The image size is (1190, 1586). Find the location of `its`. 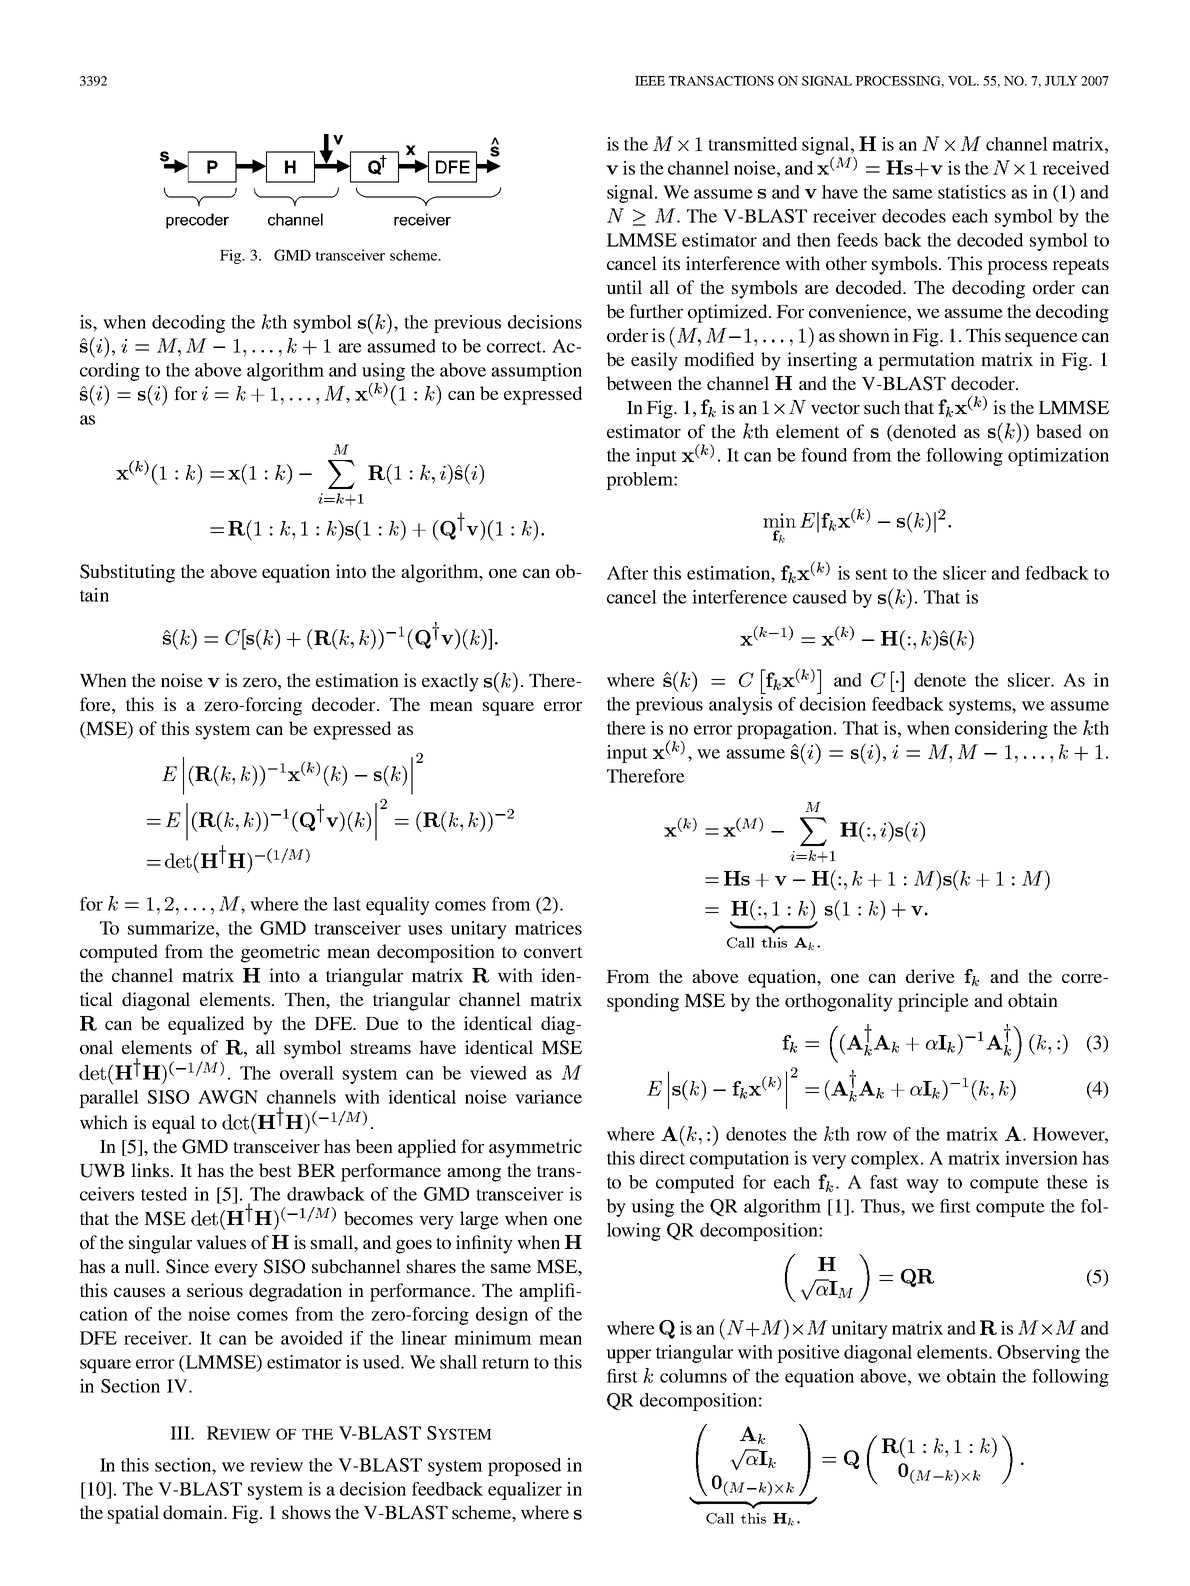

its is located at coordinates (671, 263).
